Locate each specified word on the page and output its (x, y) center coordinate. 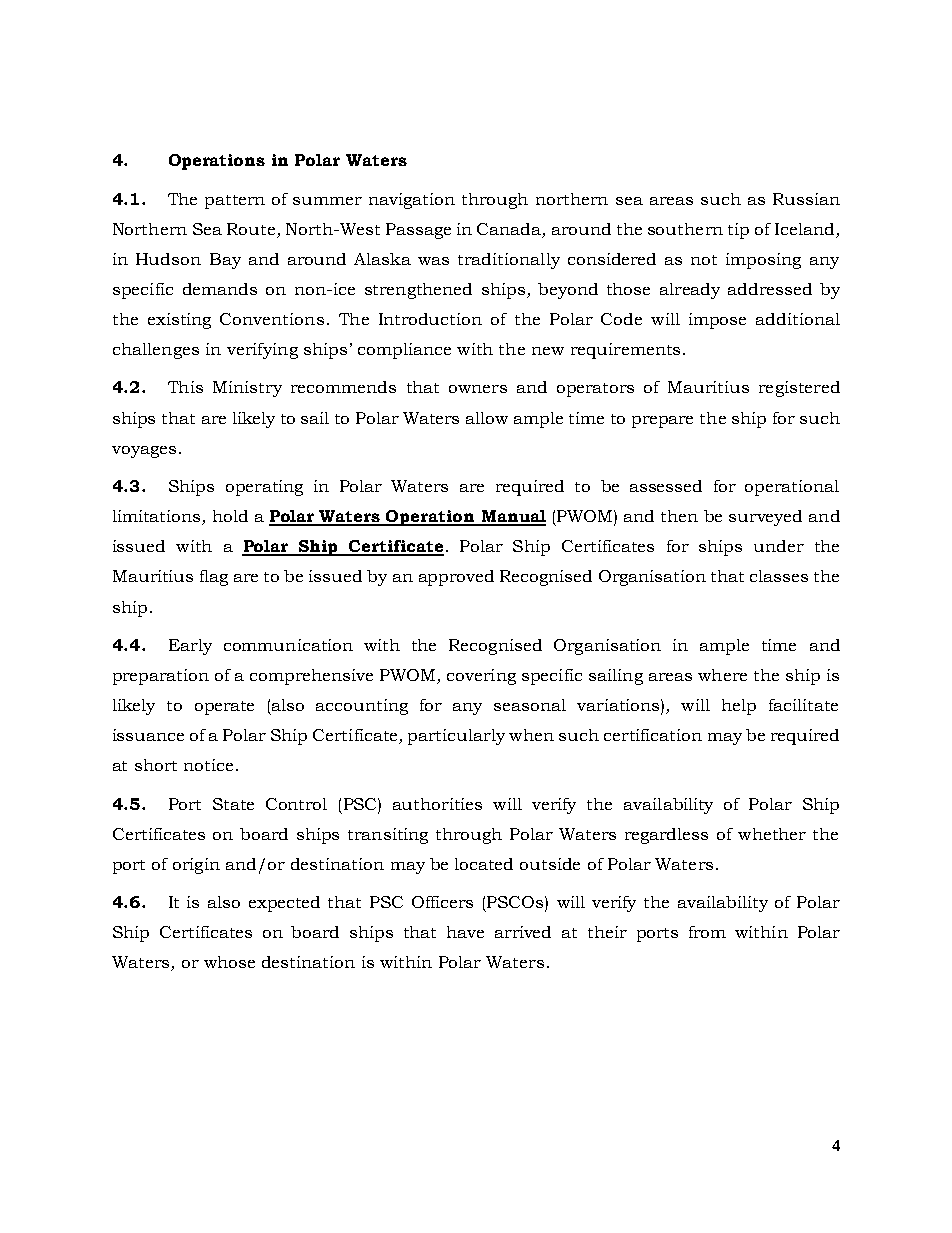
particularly (456, 737)
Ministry (247, 389)
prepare (662, 422)
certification (653, 735)
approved (456, 578)
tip (738, 231)
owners (478, 389)
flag (214, 578)
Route (251, 229)
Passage (418, 231)
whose (229, 962)
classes (779, 576)
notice (208, 765)
